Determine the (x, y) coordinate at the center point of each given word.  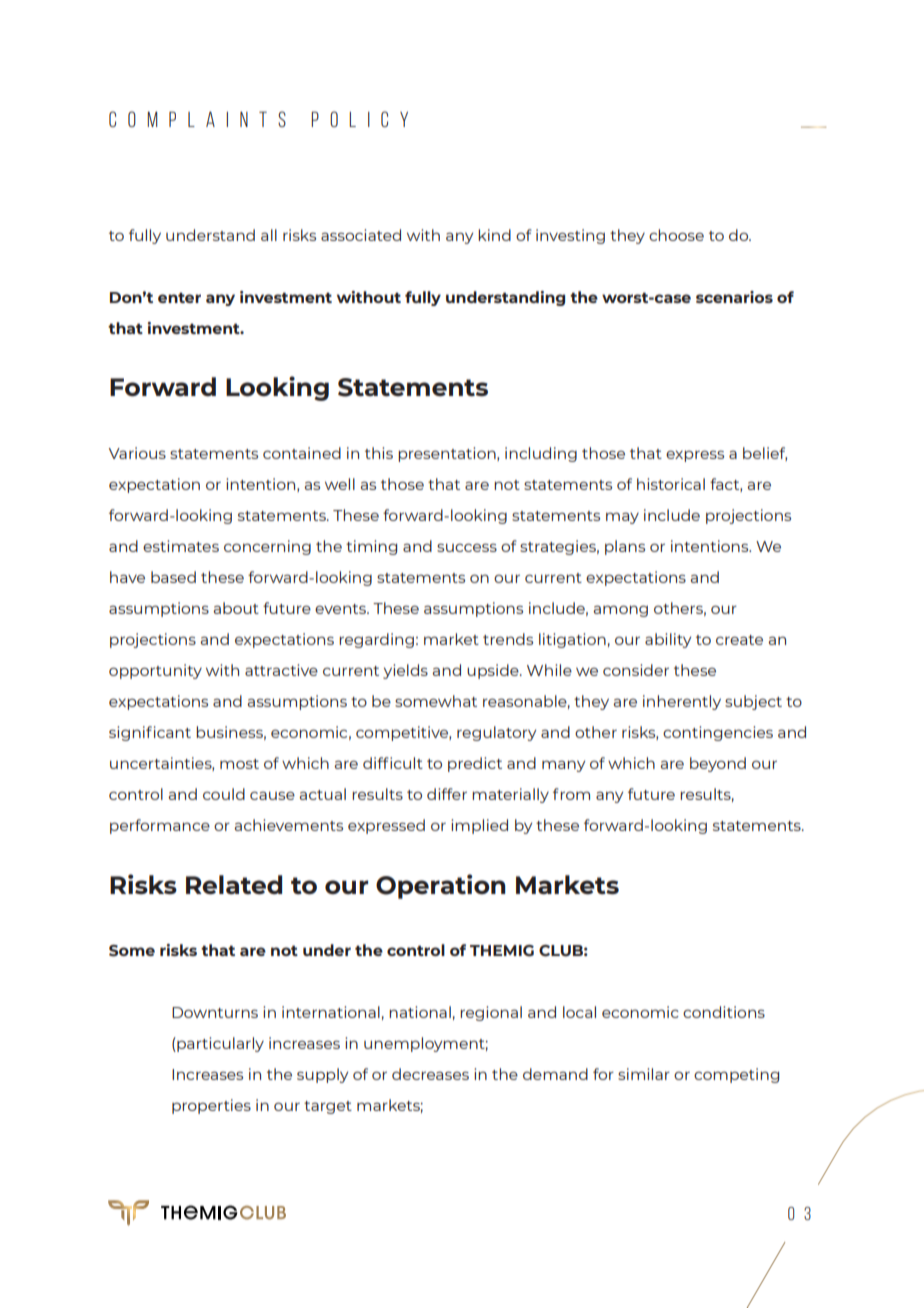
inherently (682, 702)
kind (494, 235)
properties (211, 1106)
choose (676, 235)
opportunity (155, 671)
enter (179, 297)
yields (405, 671)
